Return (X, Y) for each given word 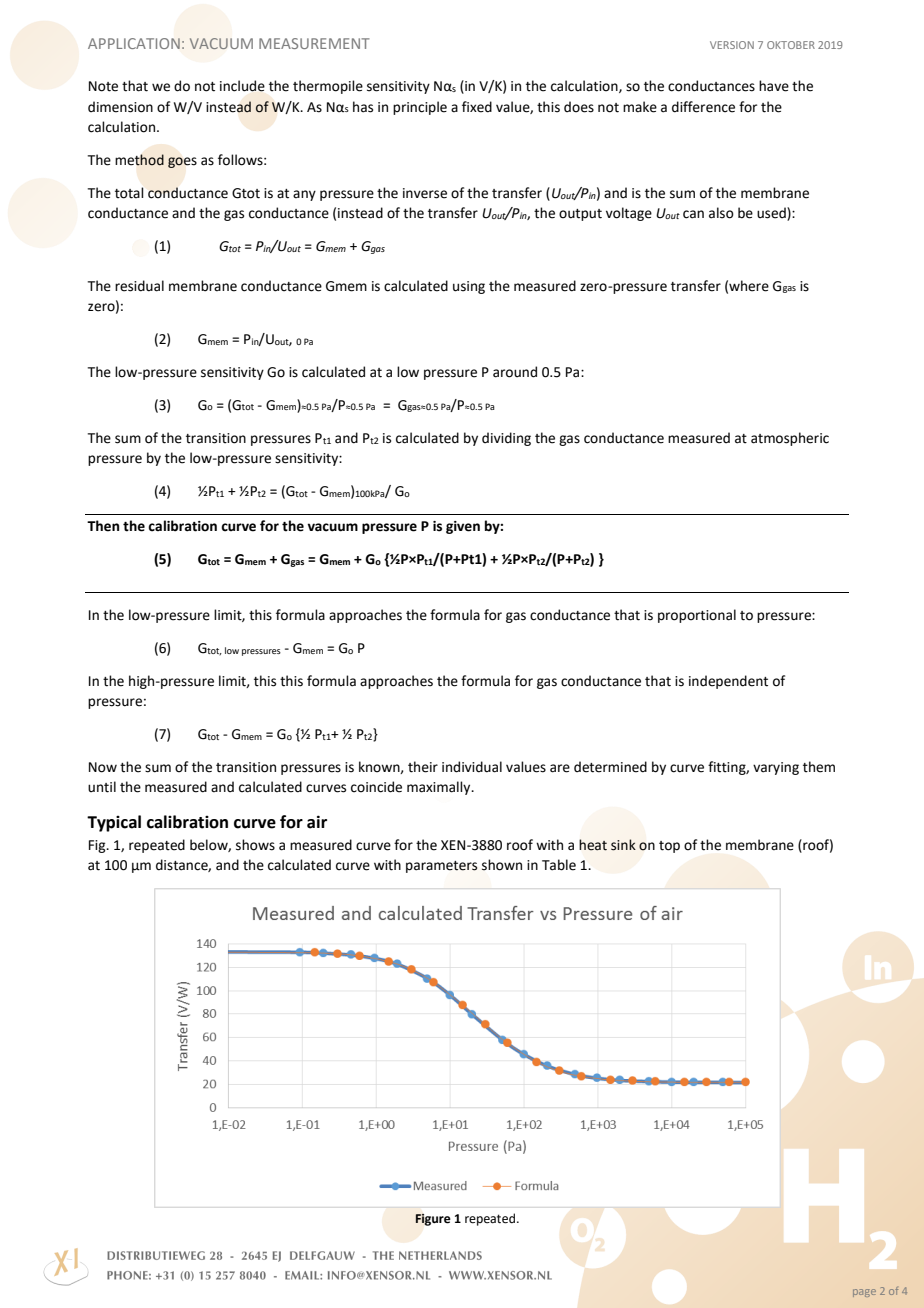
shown (502, 865)
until (102, 787)
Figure (433, 1220)
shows (255, 845)
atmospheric (790, 439)
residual (139, 286)
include (242, 86)
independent (728, 682)
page (864, 1293)
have (774, 86)
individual (472, 767)
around (515, 372)
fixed (477, 107)
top (669, 847)
